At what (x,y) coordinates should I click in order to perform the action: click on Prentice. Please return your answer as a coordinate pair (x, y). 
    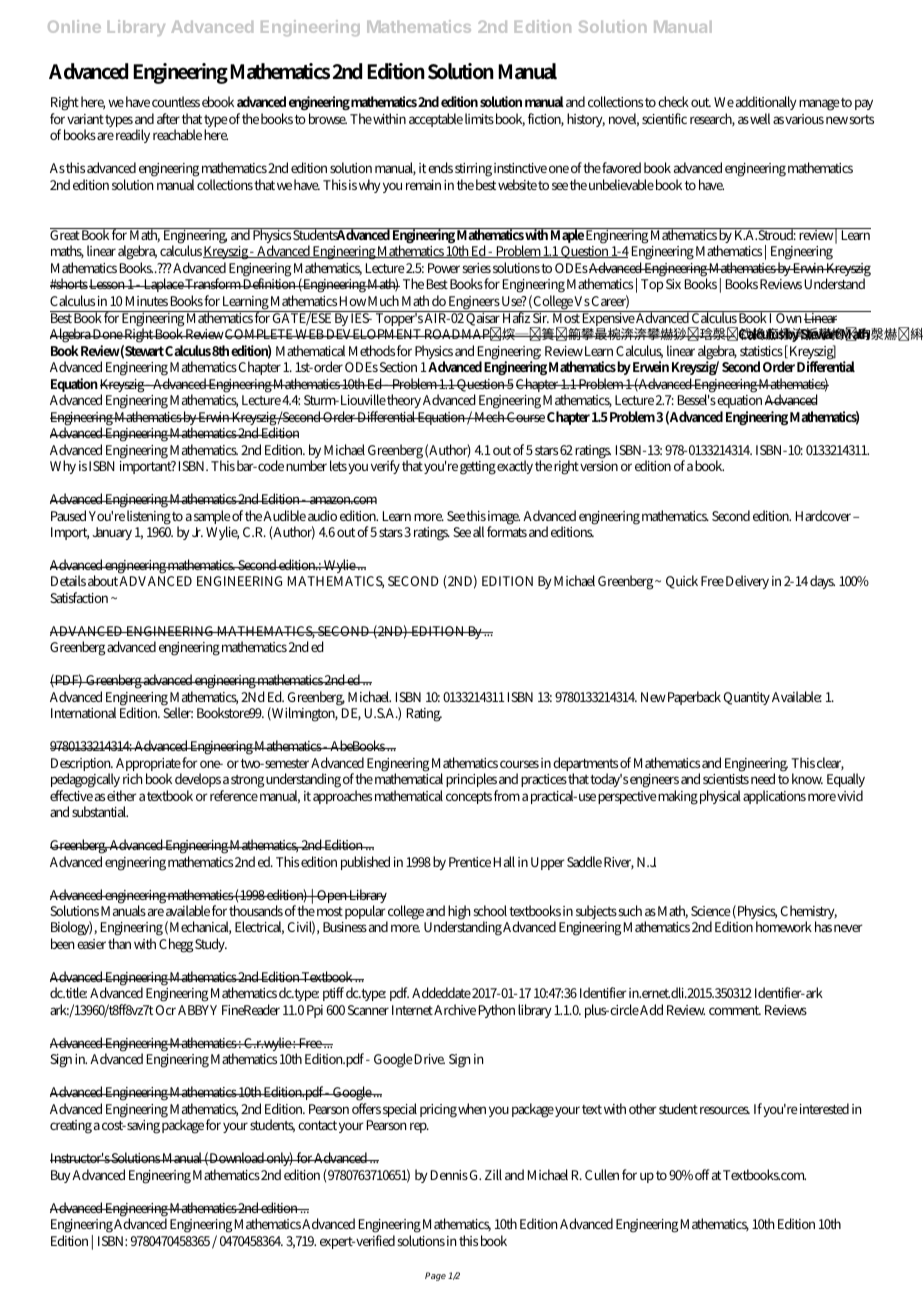
    Looking at the image, I should click on (470, 862).
